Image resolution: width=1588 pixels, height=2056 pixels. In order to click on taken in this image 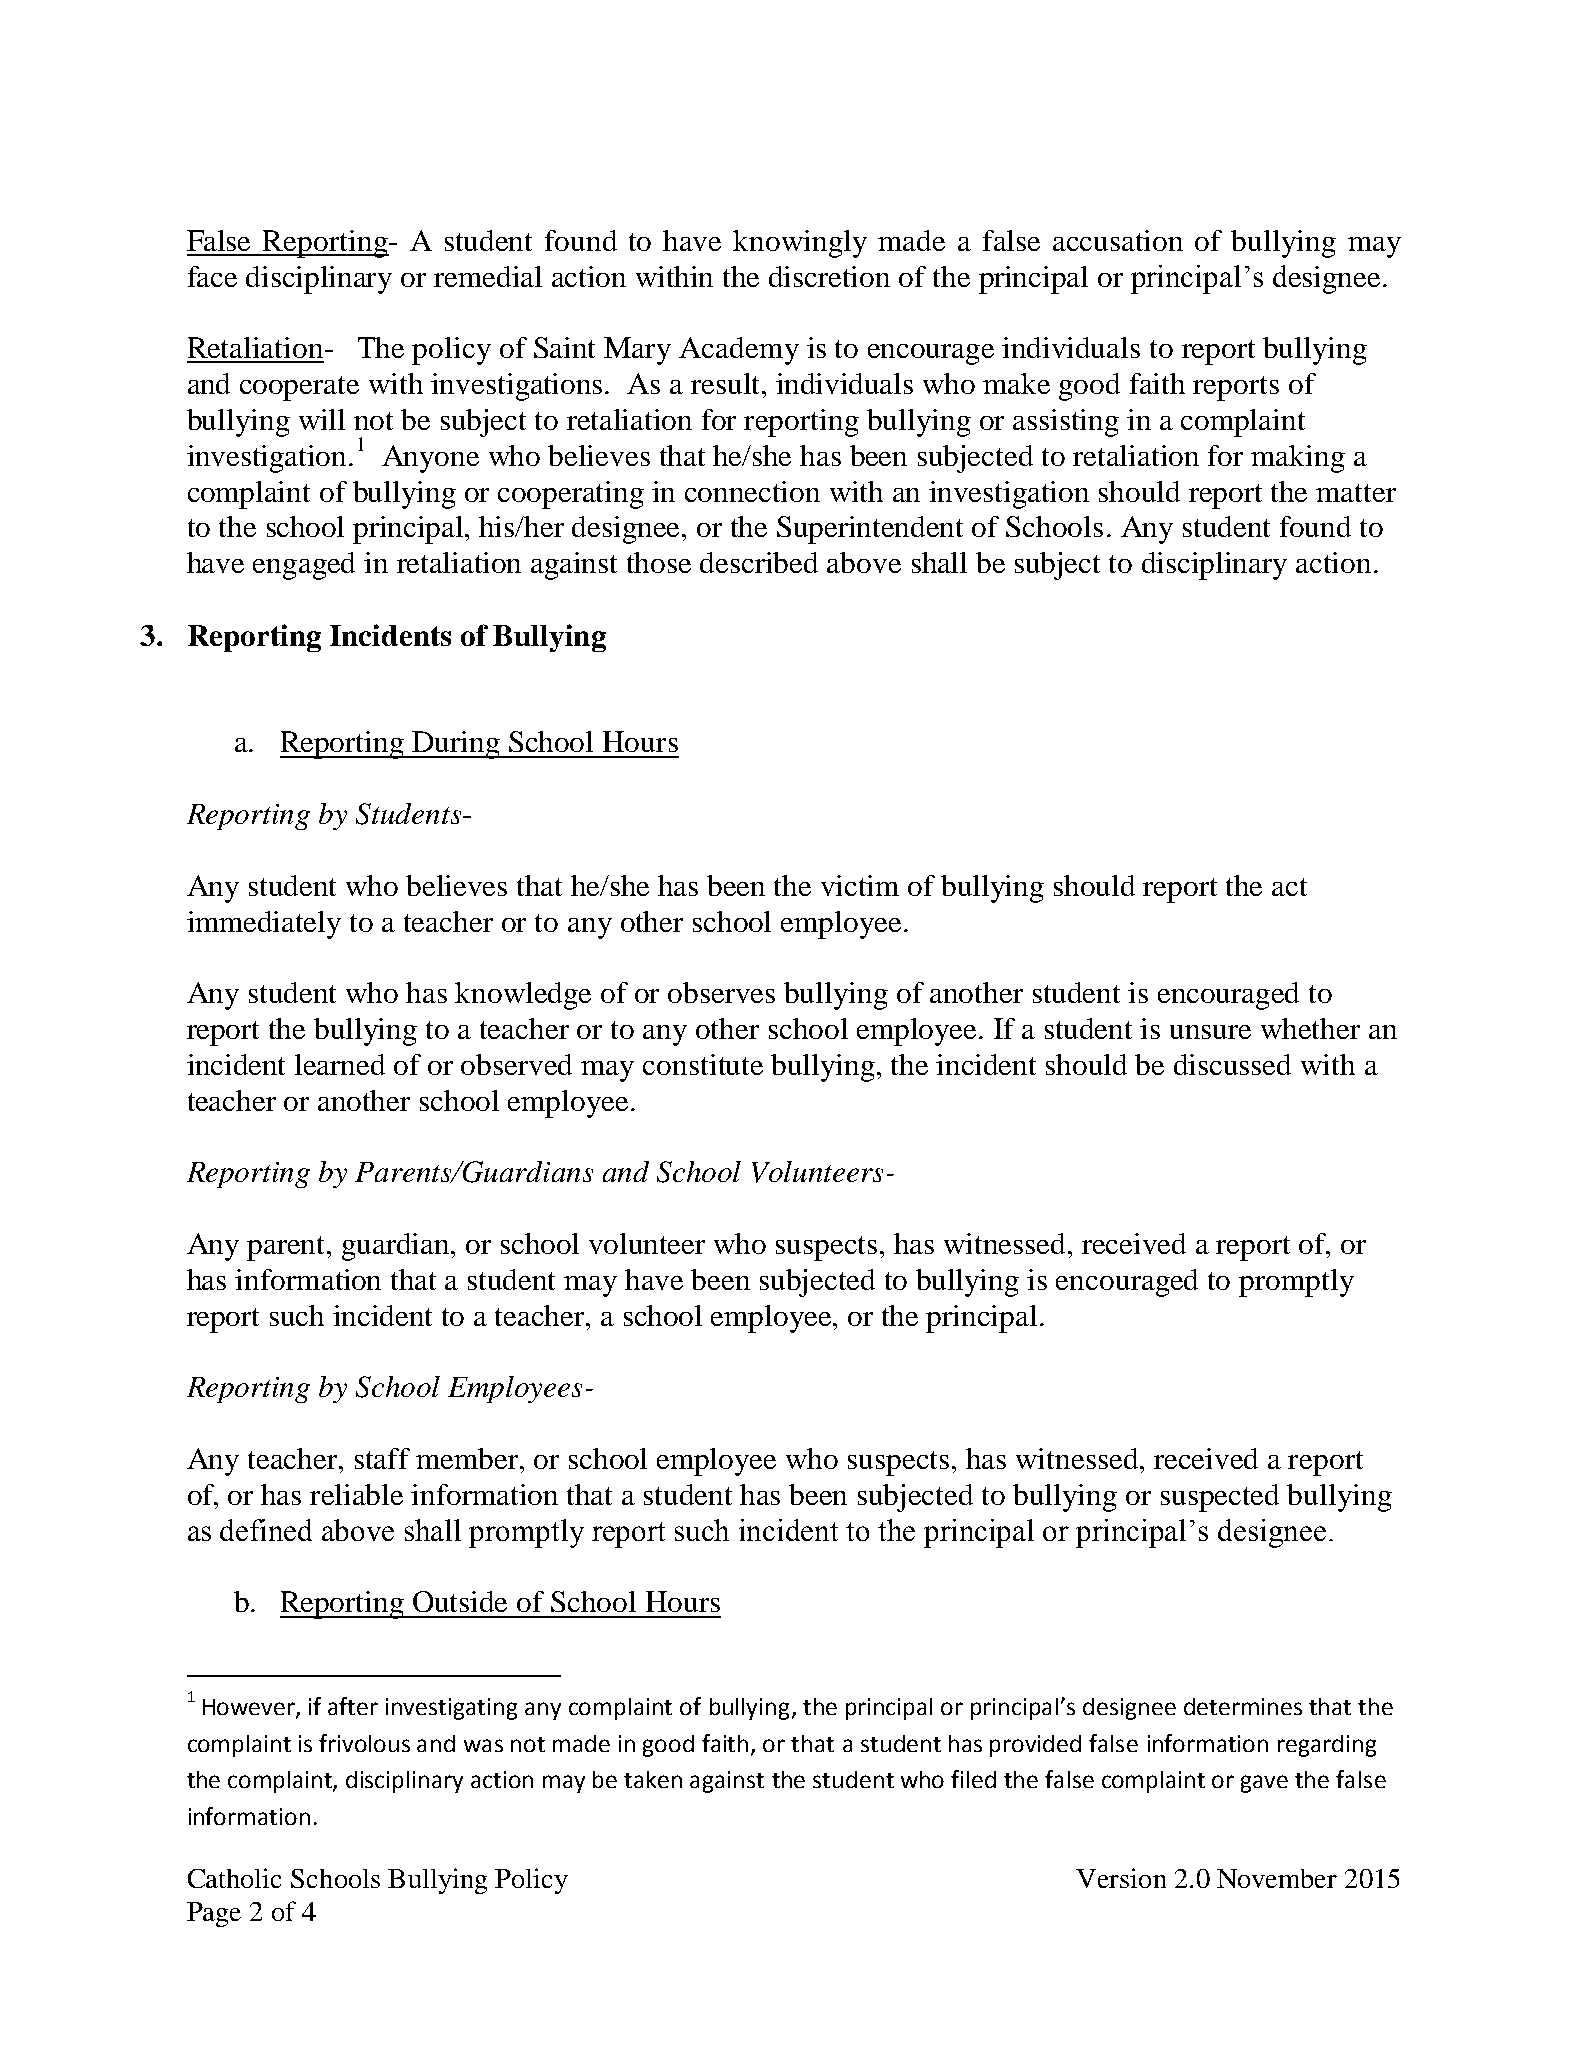, I will do `click(653, 1779)`.
